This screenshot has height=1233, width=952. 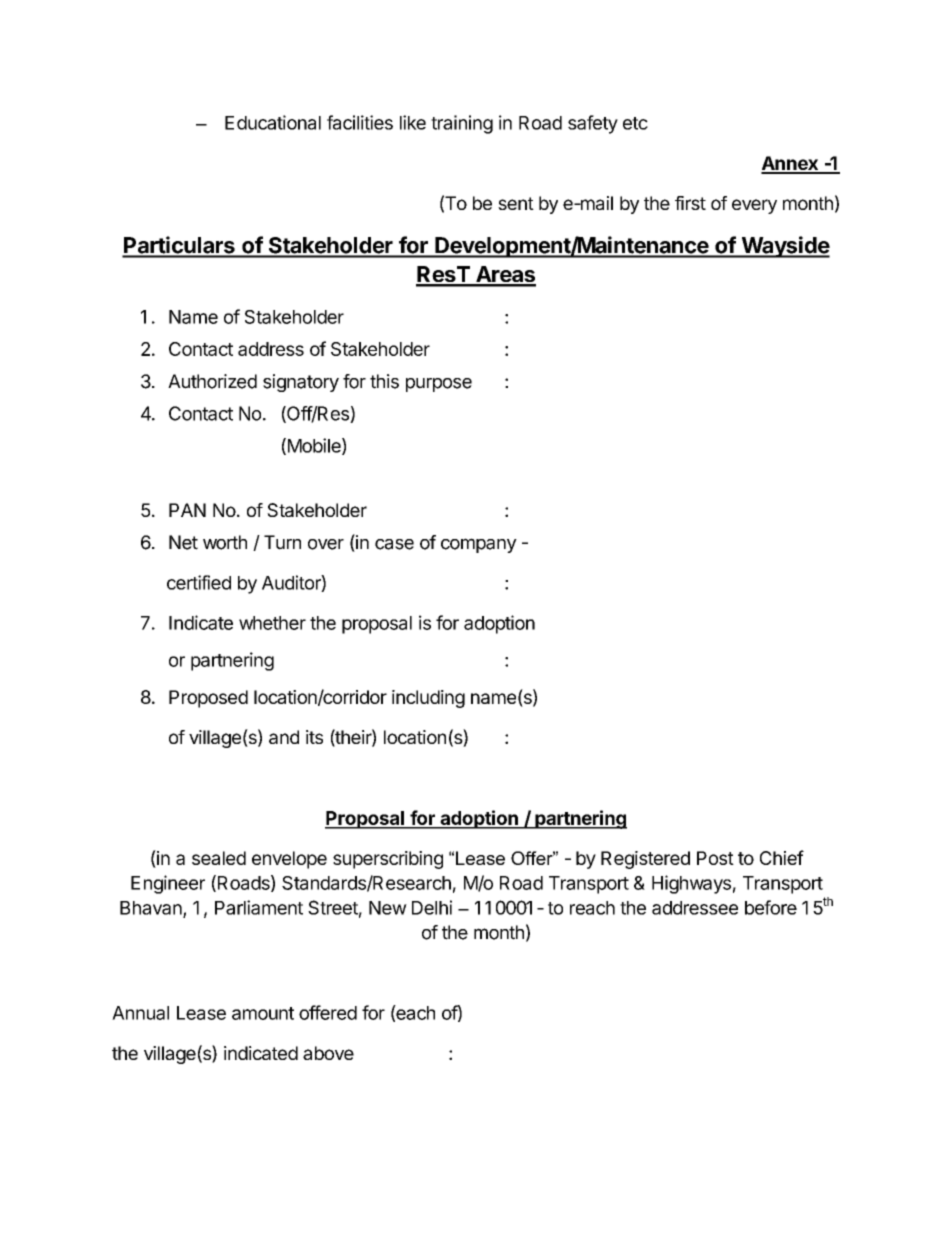 What do you see at coordinates (784, 247) in the screenshot?
I see `Wayside` at bounding box center [784, 247].
